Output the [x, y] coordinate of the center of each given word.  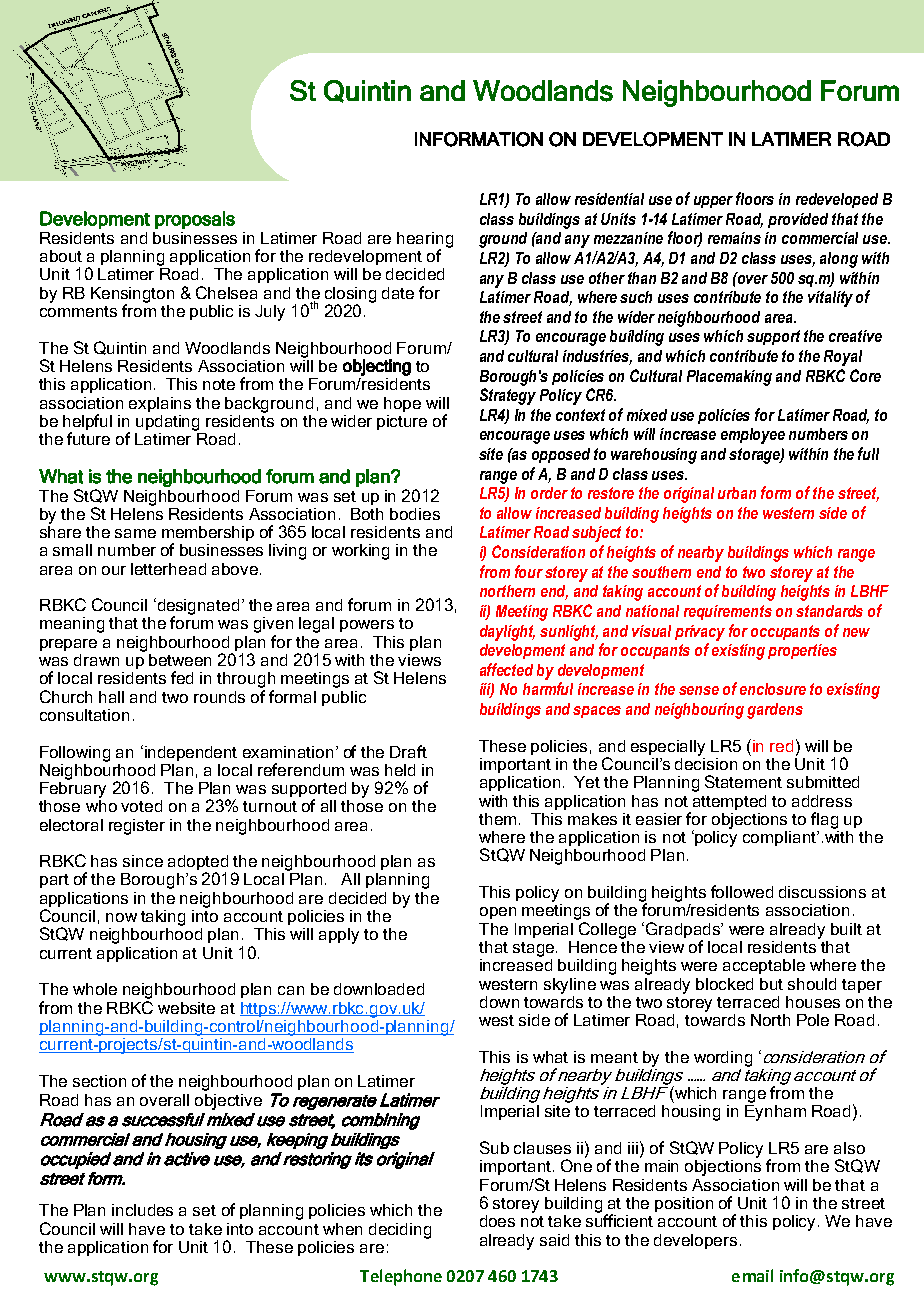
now [121, 917]
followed [742, 891]
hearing [425, 241]
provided [798, 220]
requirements [728, 612]
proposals [195, 220]
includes [142, 1210]
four [529, 571]
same [135, 533]
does [497, 1221]
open [498, 913]
